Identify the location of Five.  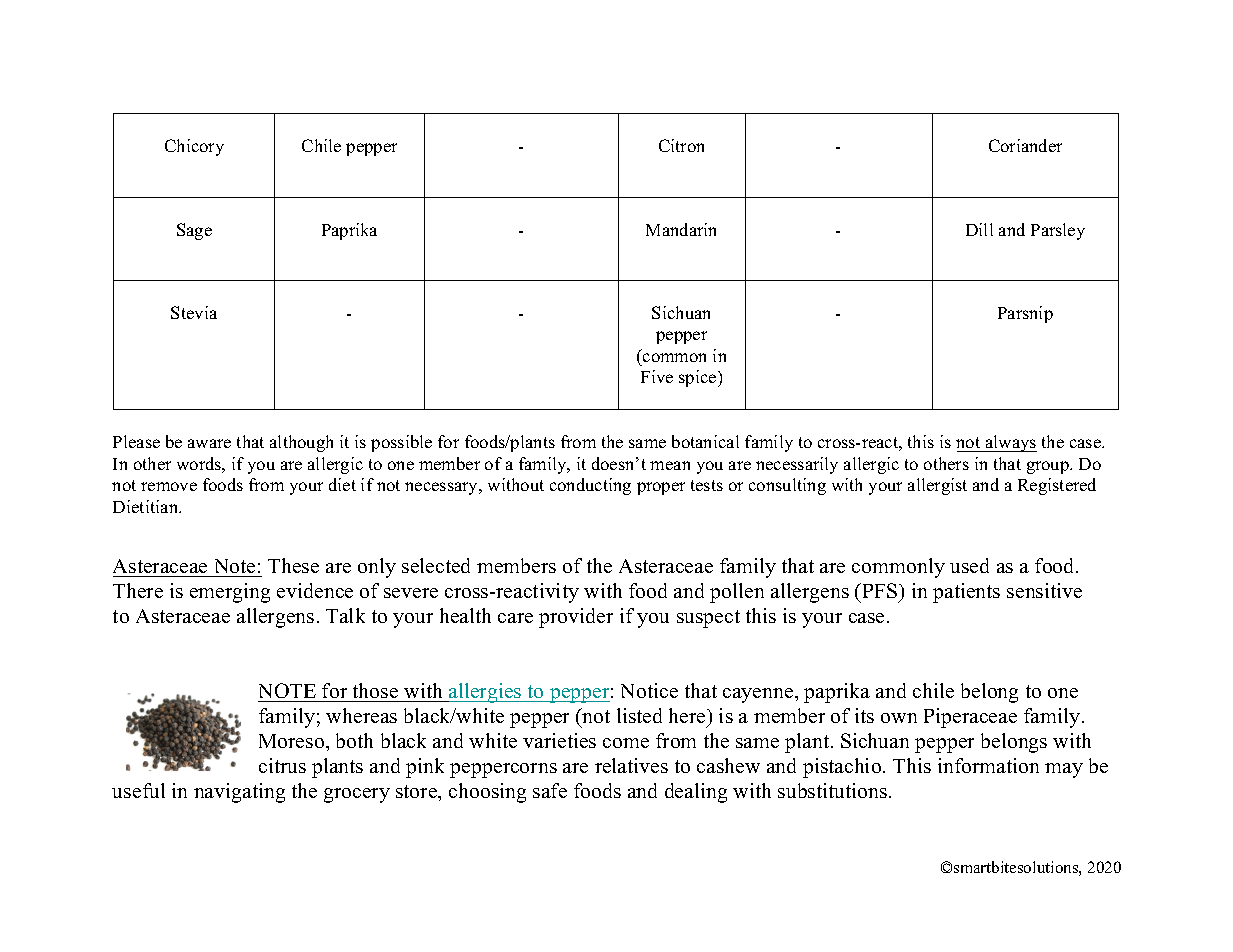
(657, 376).
